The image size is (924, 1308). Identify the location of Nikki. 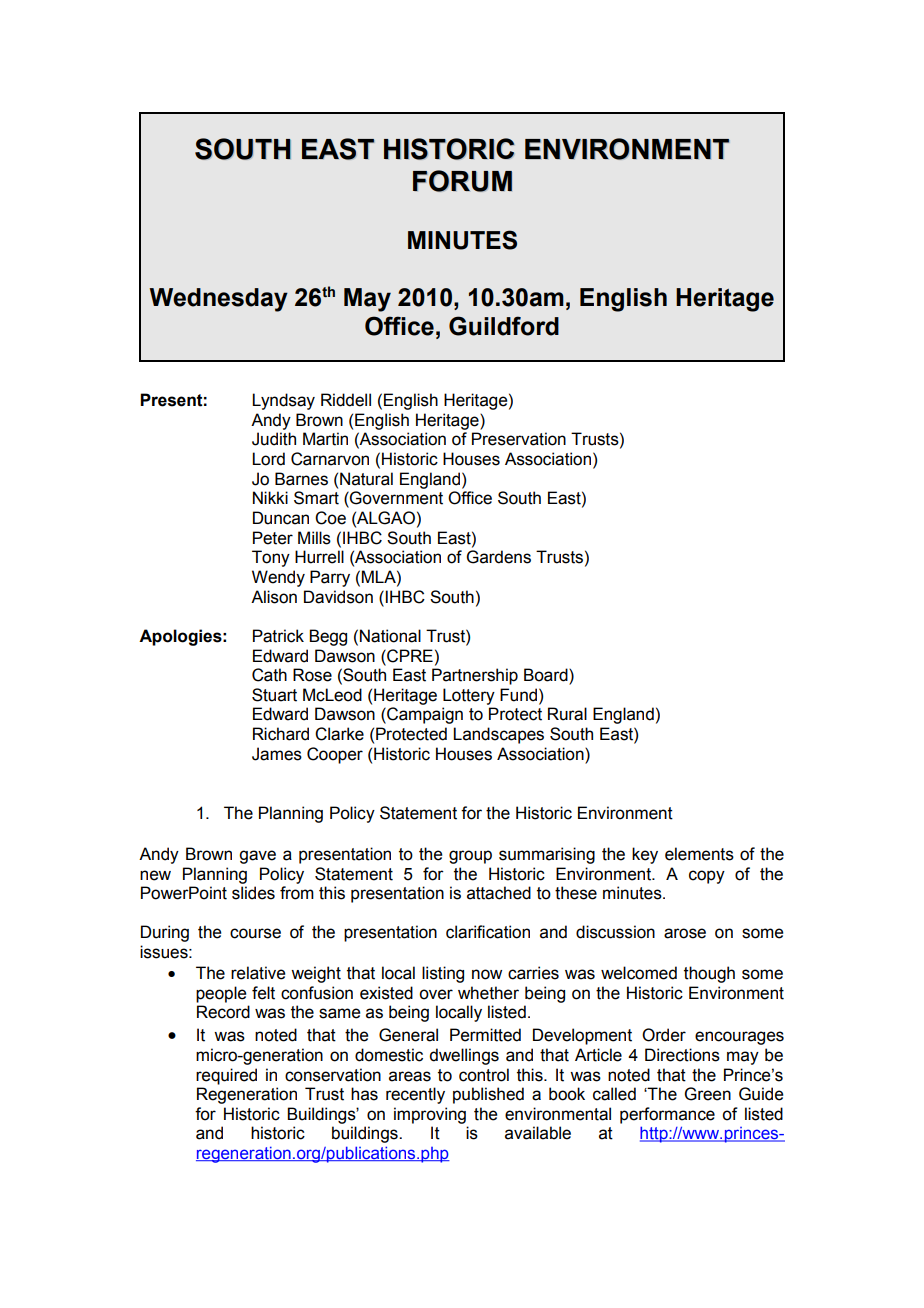
(270, 497).
